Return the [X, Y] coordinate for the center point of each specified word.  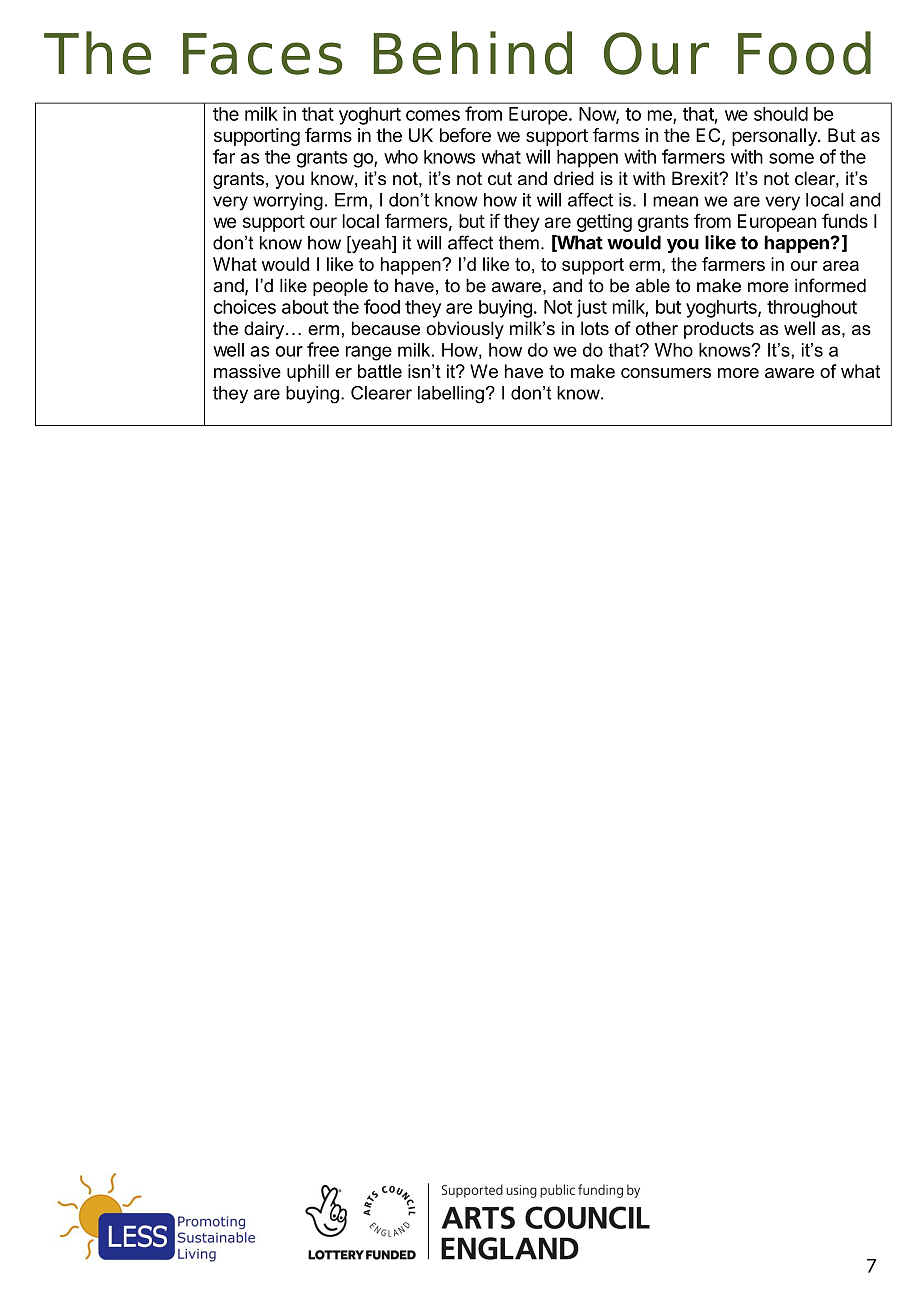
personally [775, 137]
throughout [812, 309]
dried [574, 178]
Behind [472, 53]
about [305, 307]
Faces [262, 54]
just [592, 308]
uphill [308, 373]
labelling [451, 395]
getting [604, 223]
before [465, 135]
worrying [288, 202]
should [781, 114]
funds [845, 220]
